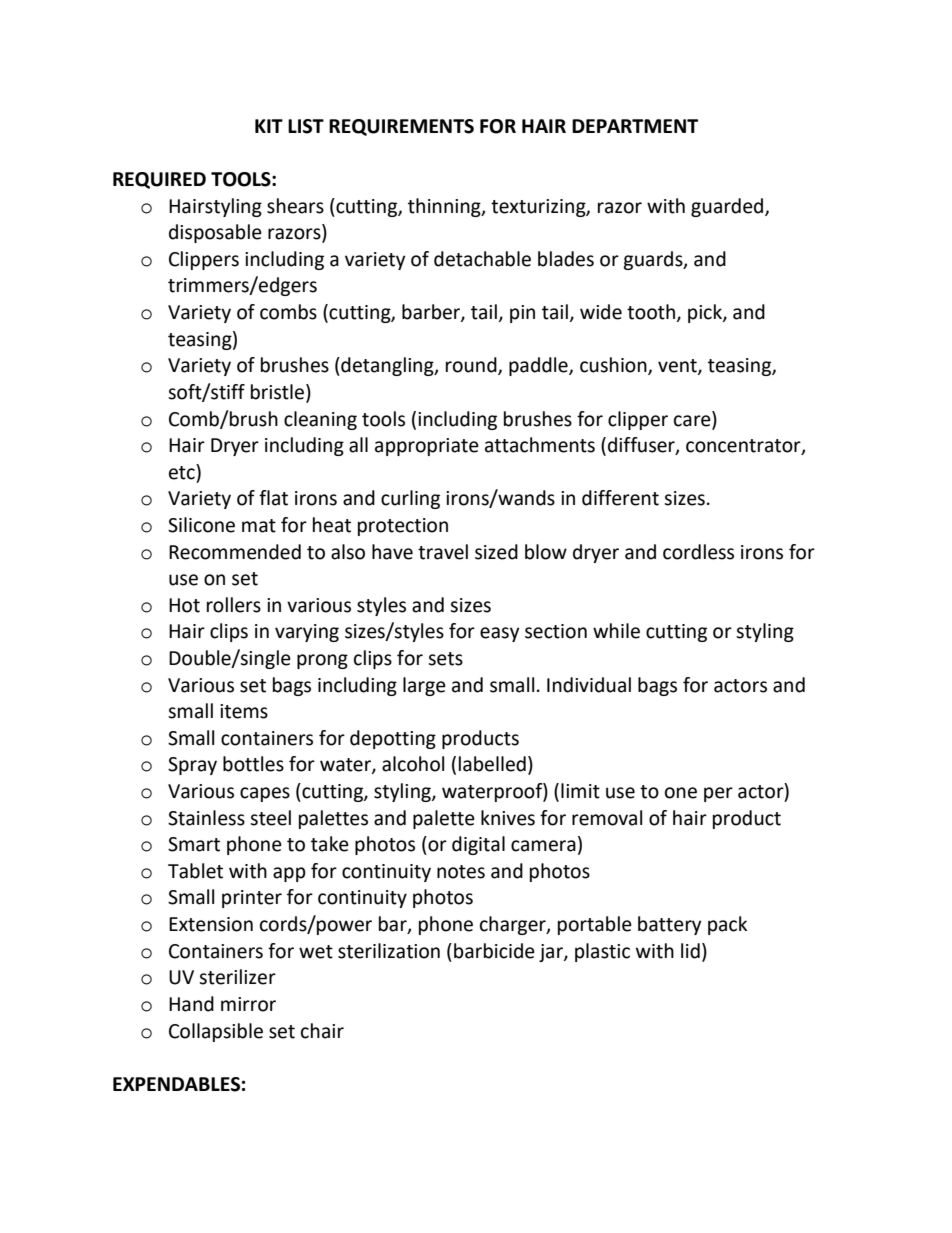 This image has width=952, height=1233. I want to click on limit, so click(580, 791).
